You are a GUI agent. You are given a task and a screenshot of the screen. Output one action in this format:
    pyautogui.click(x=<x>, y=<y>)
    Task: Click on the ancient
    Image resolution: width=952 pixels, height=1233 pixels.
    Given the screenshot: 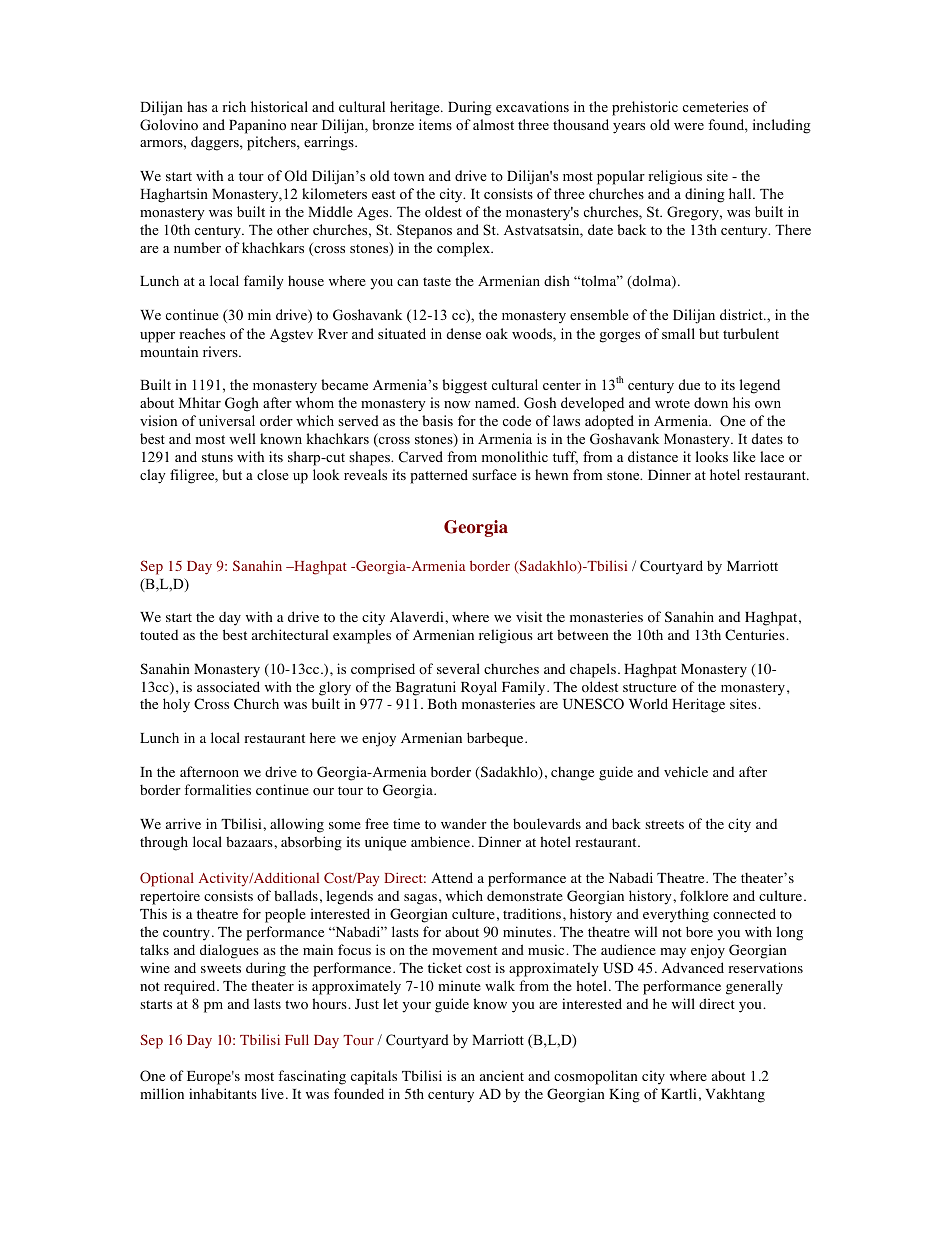 What is the action you would take?
    pyautogui.click(x=502, y=1075)
